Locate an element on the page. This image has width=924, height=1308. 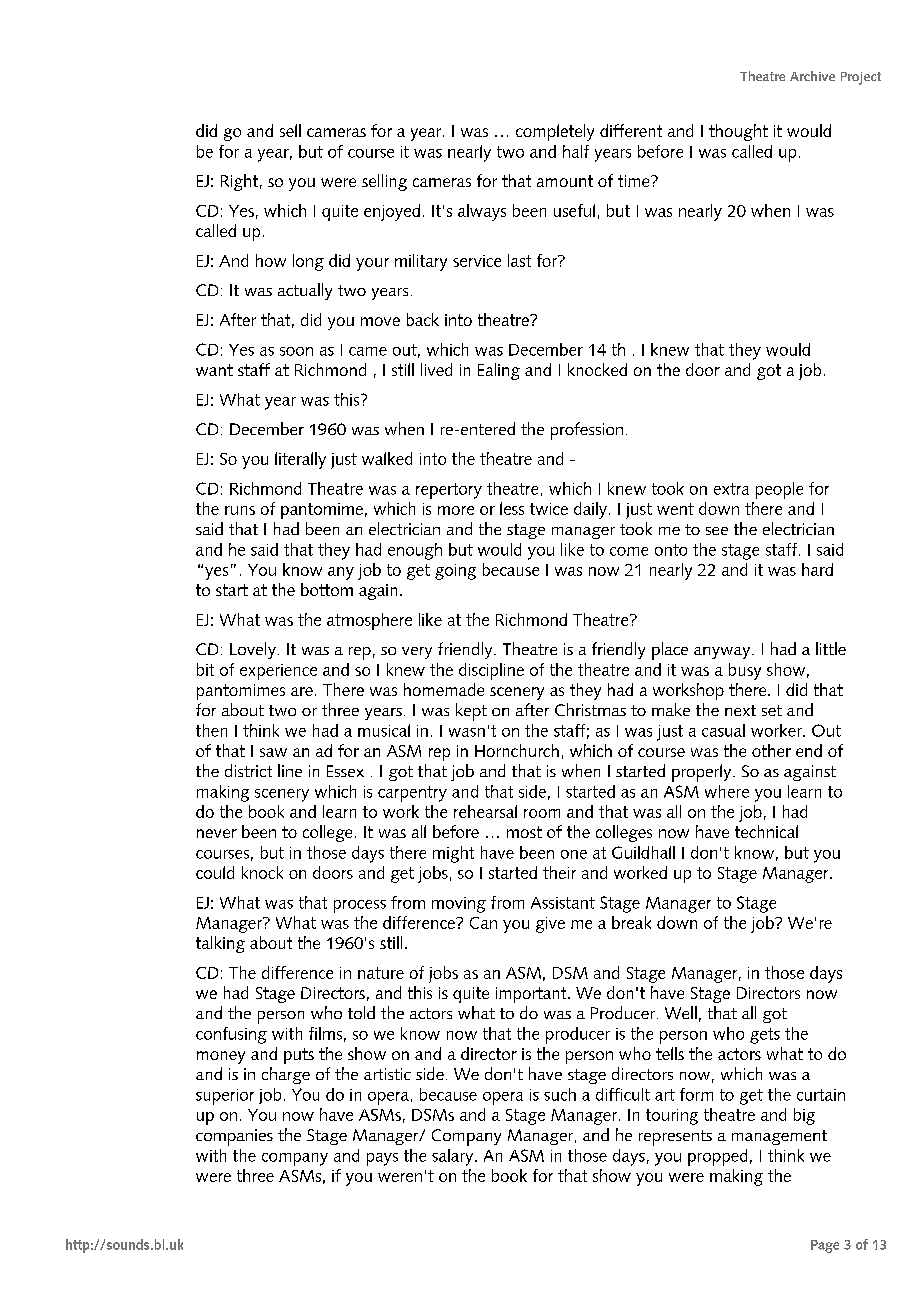
enjoyed is located at coordinates (392, 212).
